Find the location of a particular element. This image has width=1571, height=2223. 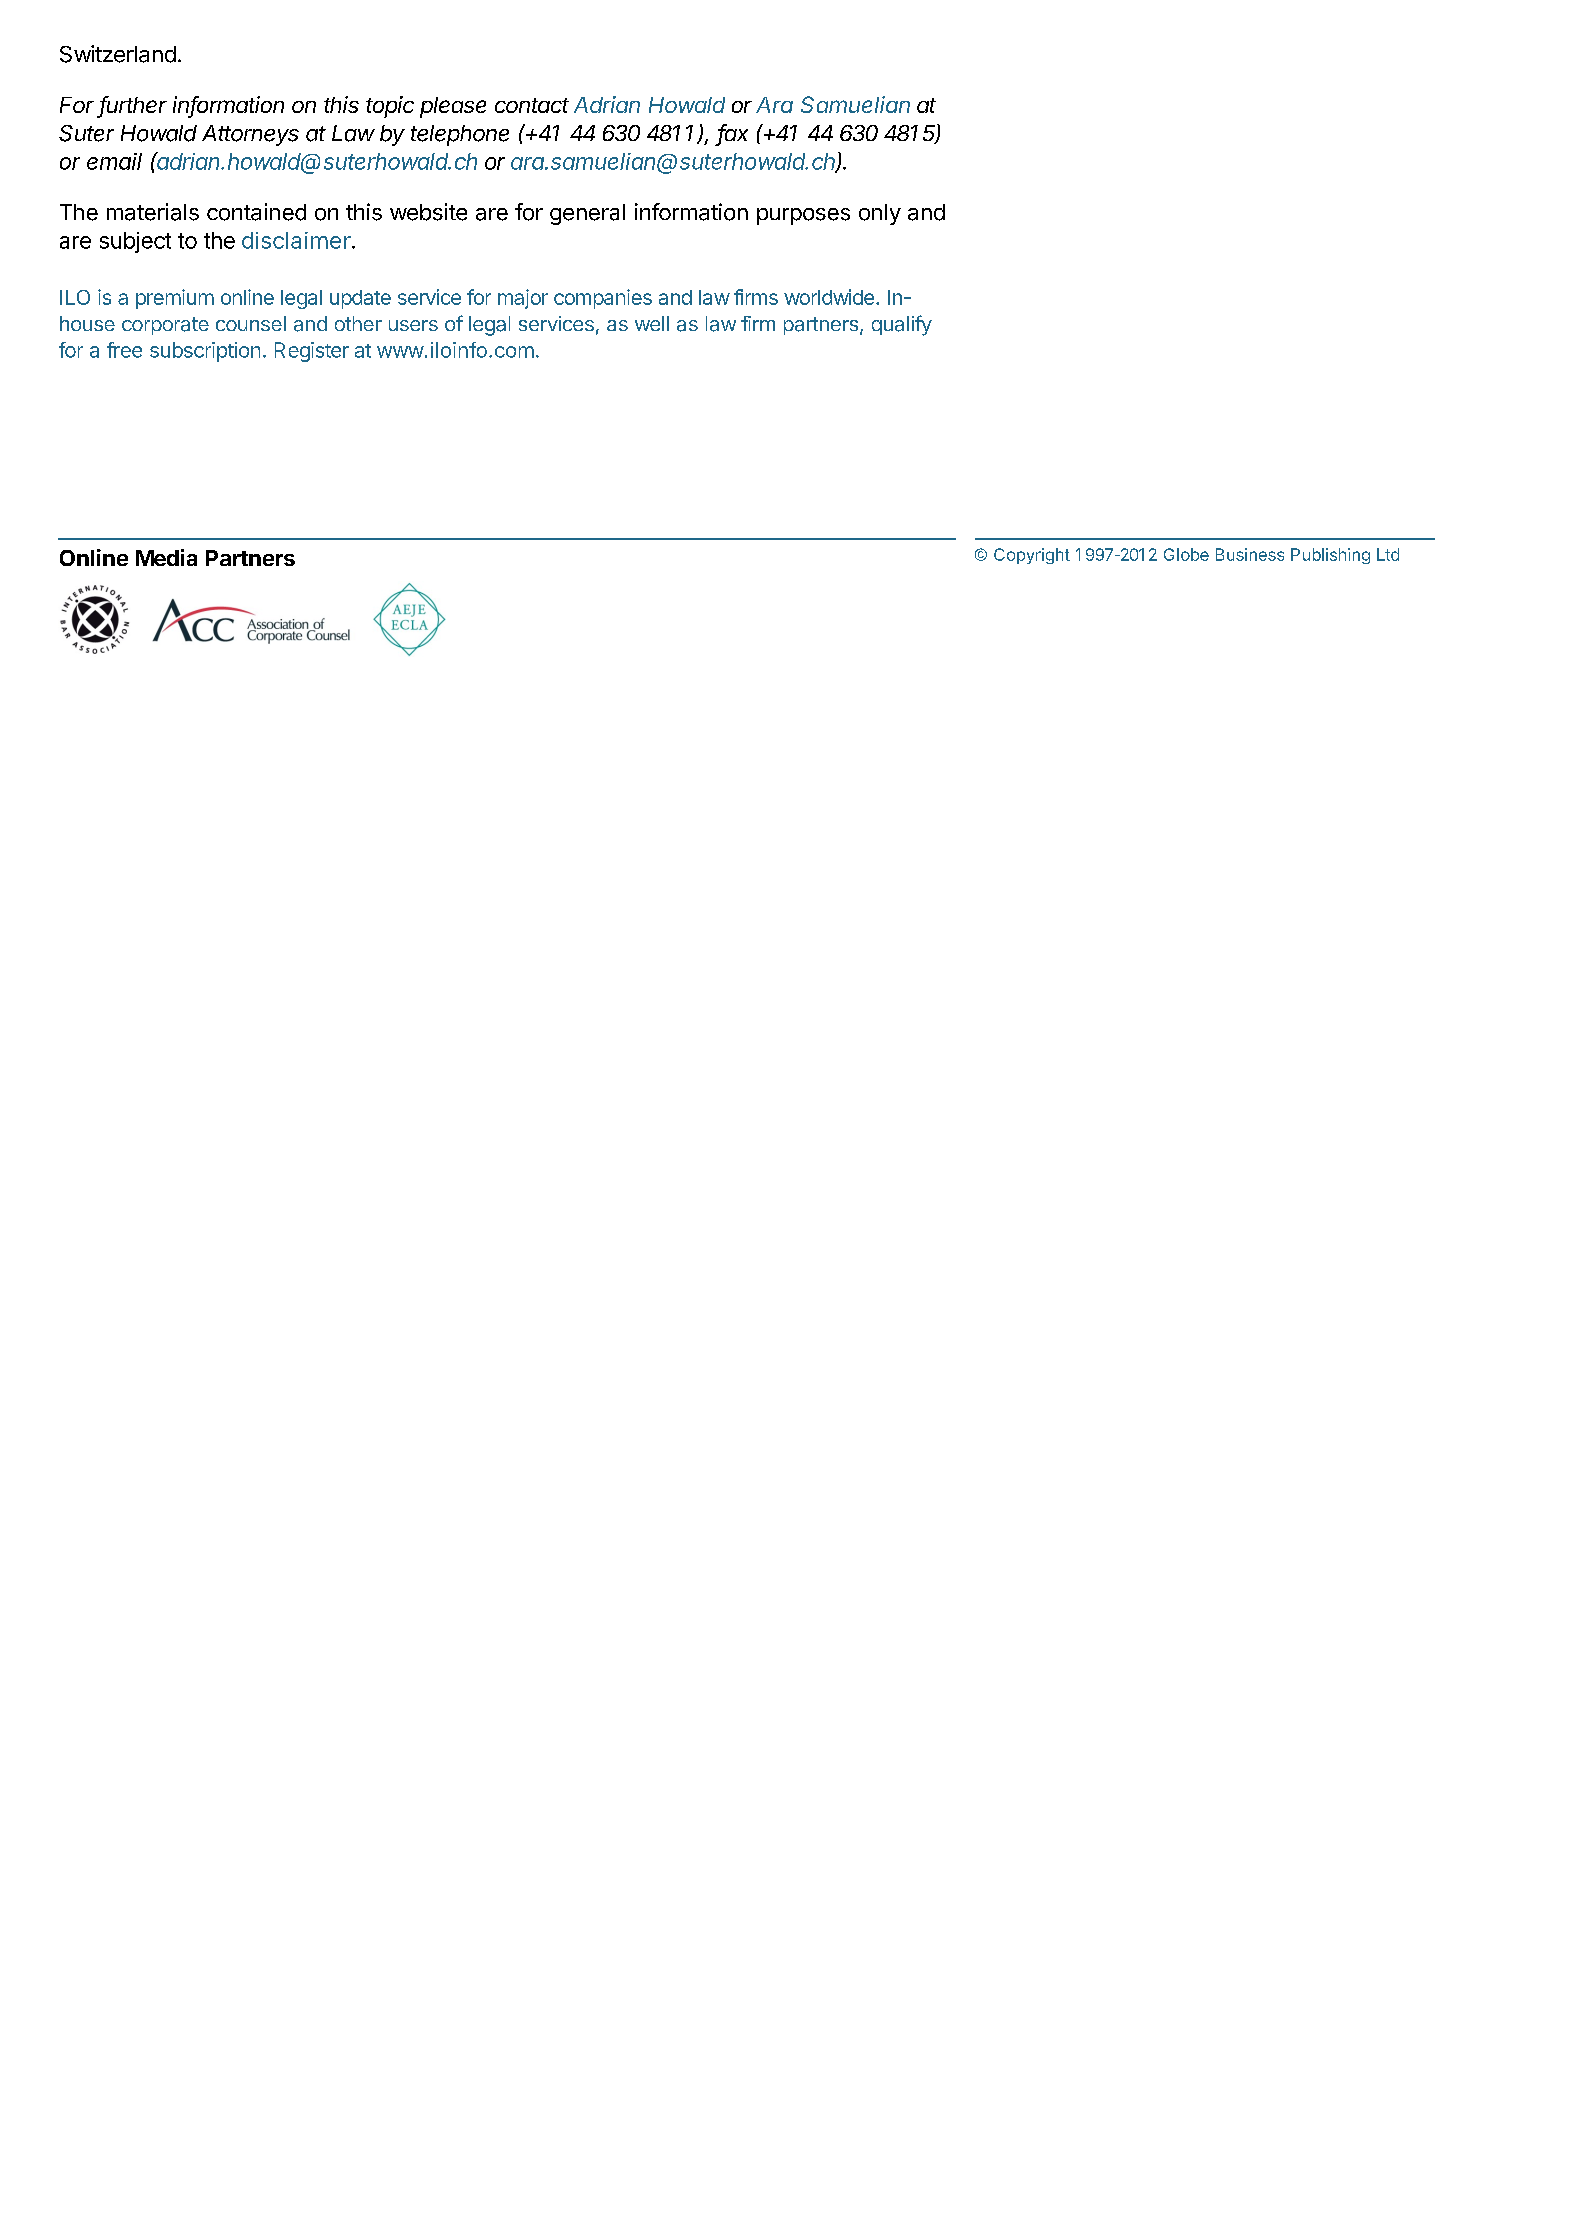

well is located at coordinates (652, 323).
